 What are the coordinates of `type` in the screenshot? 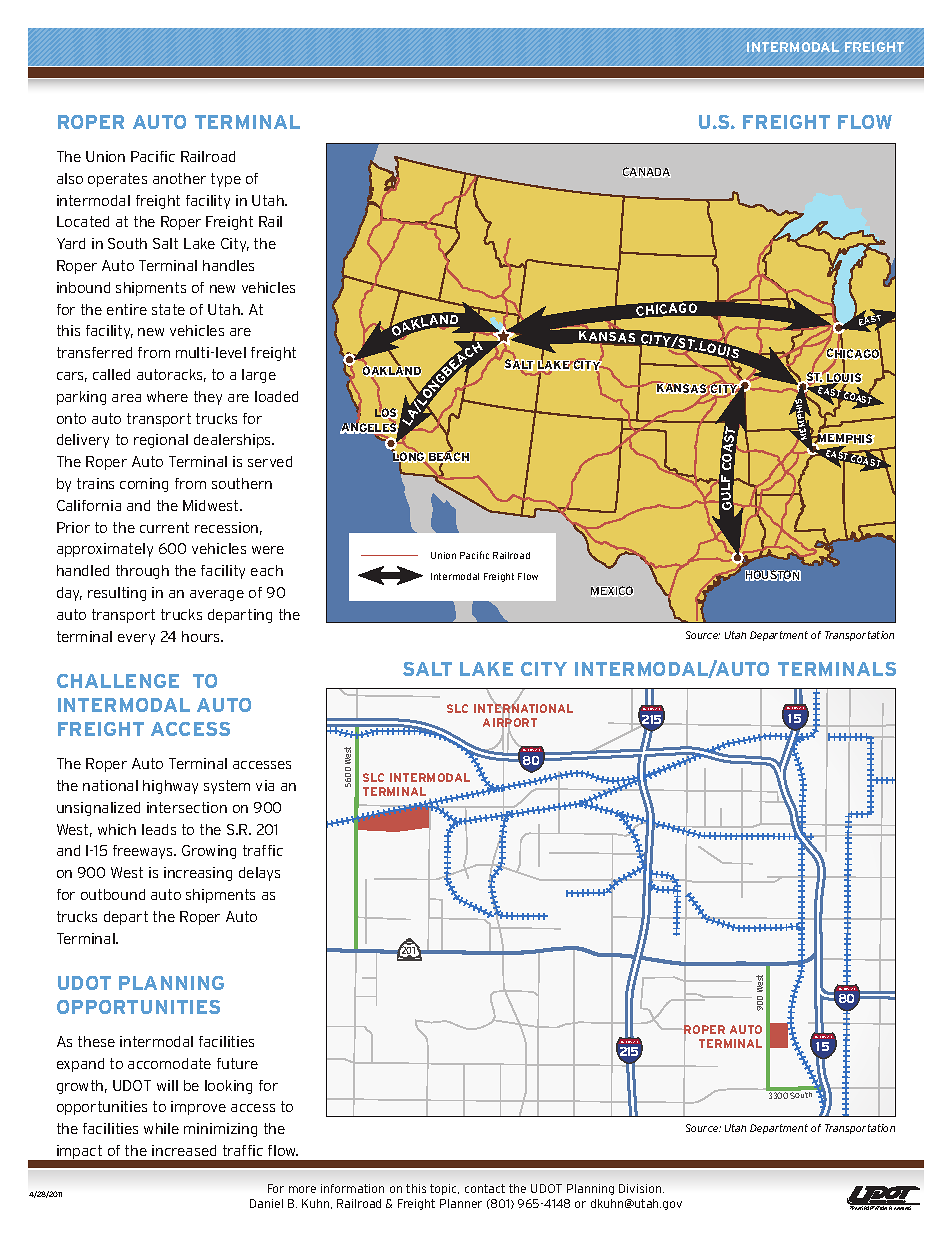 It's located at (226, 180).
